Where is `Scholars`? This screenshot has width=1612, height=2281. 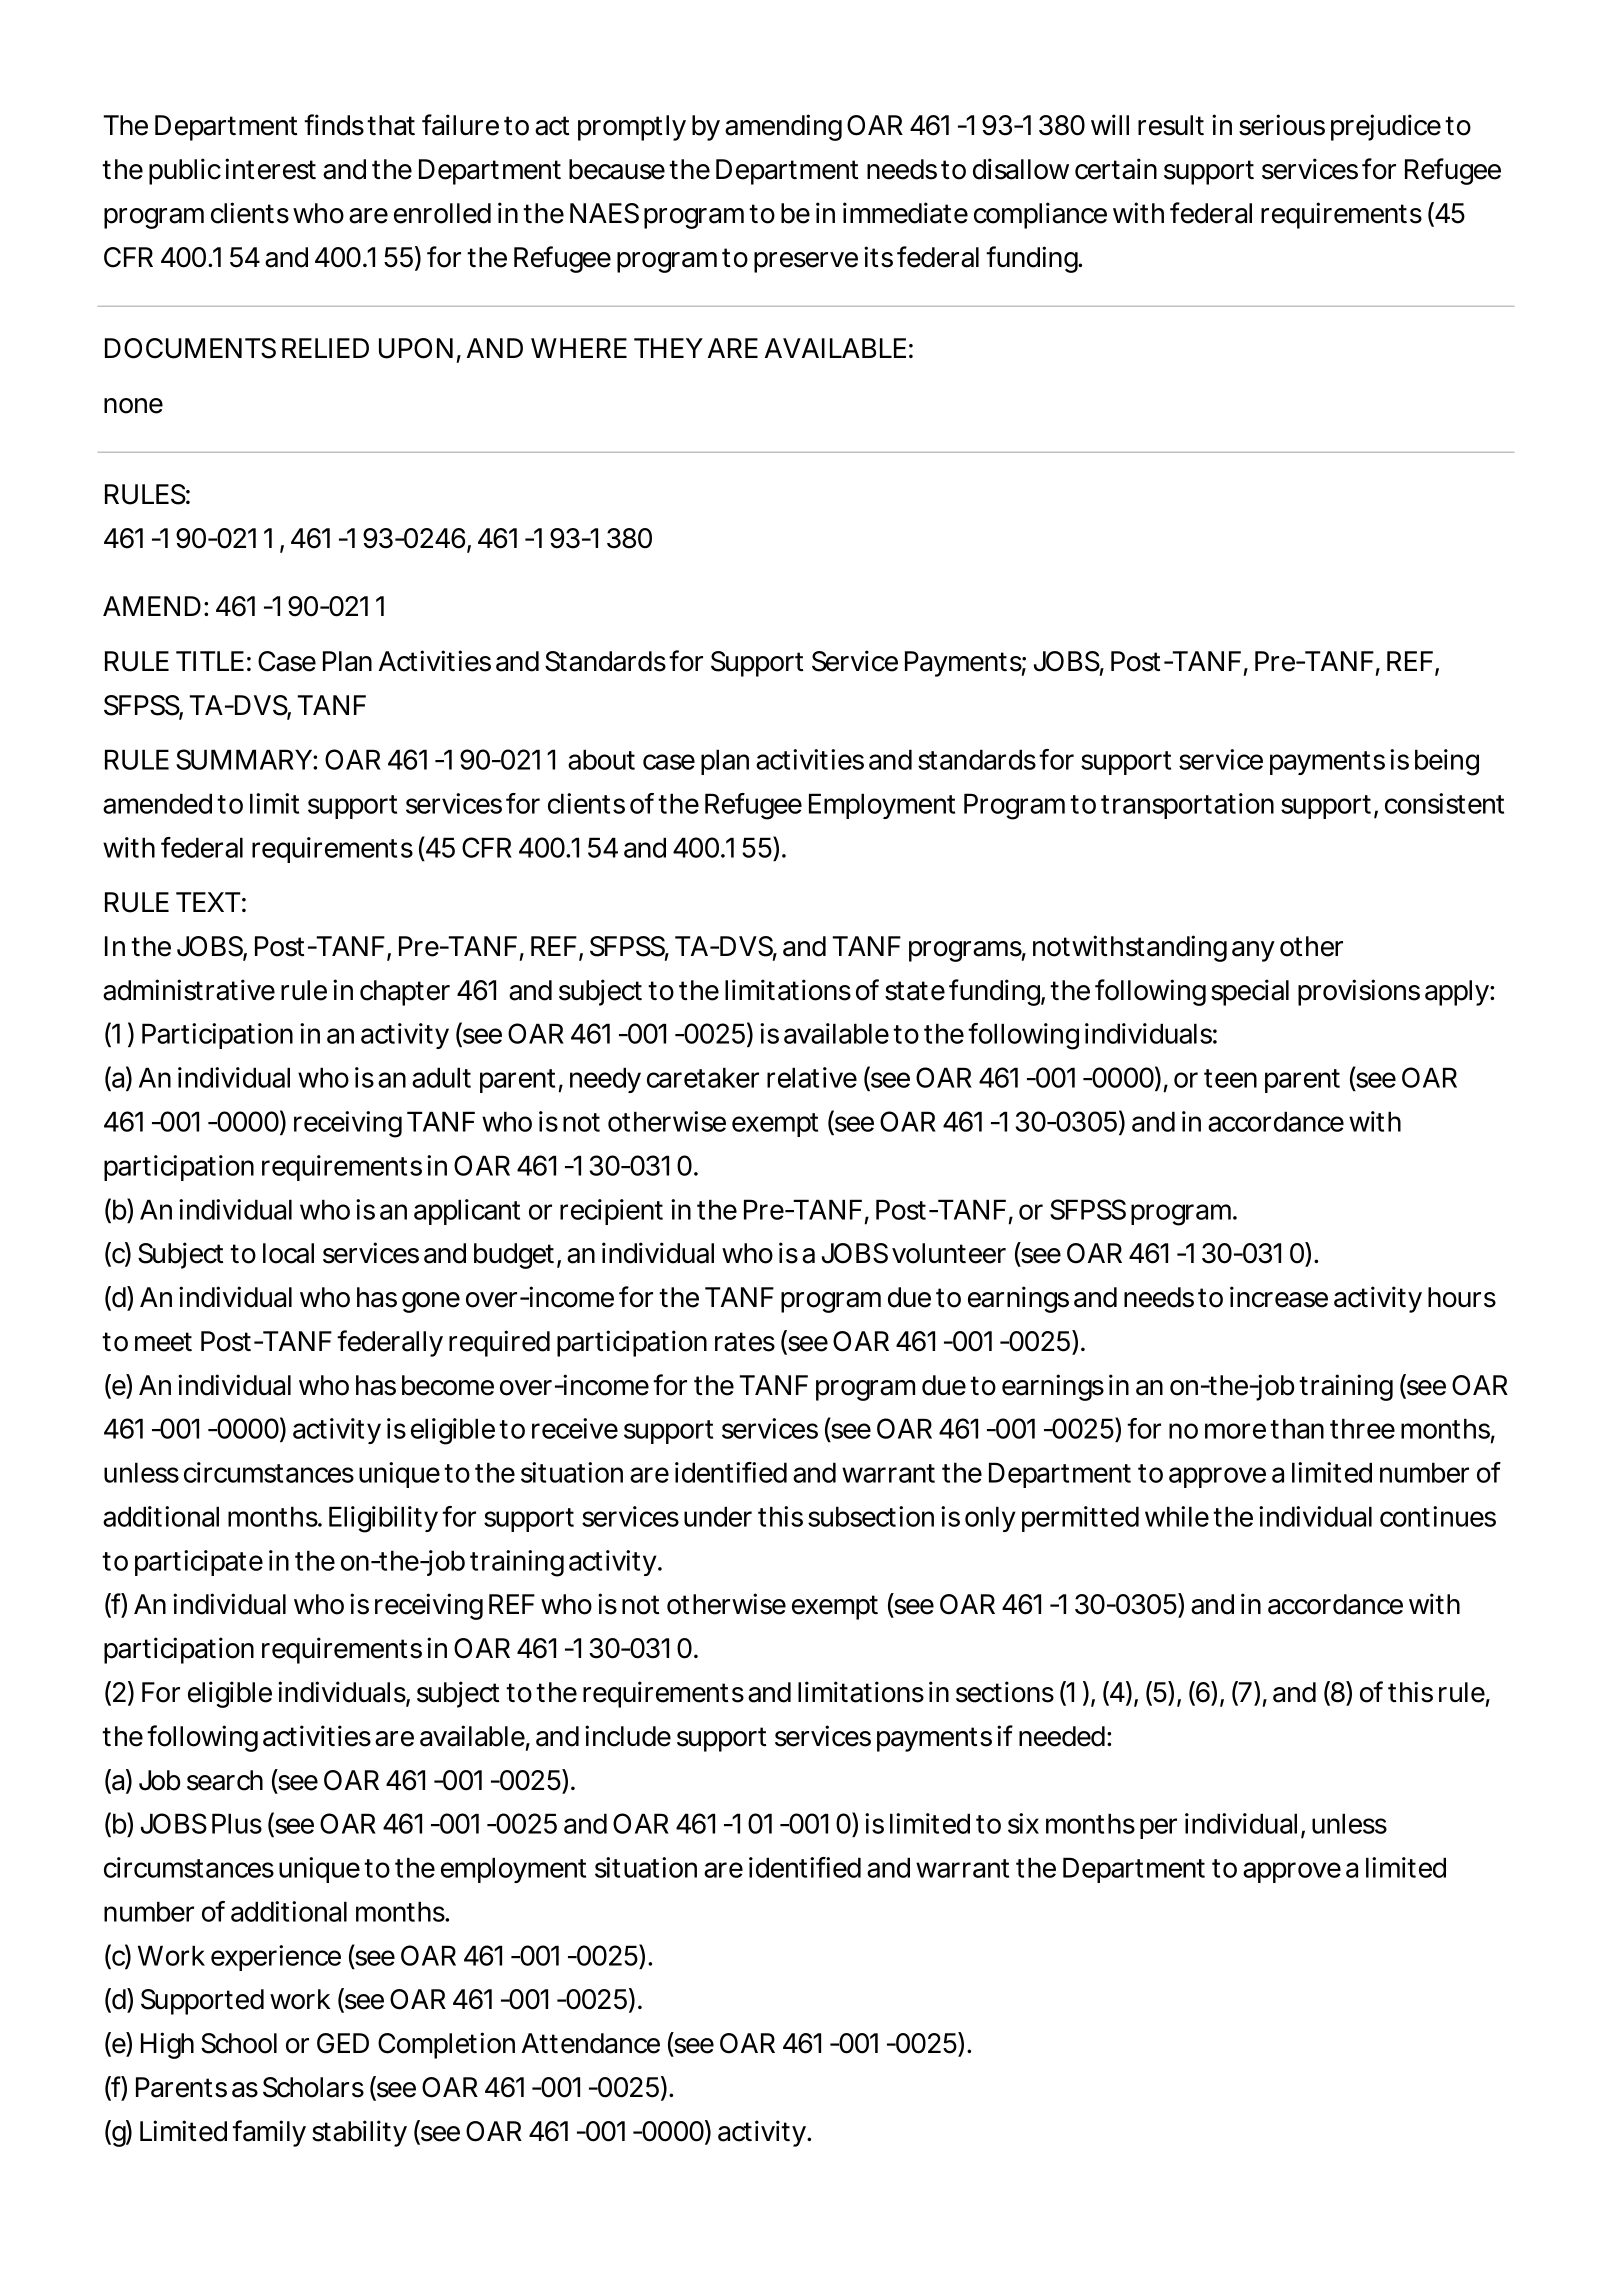 Scholars is located at coordinates (313, 2087).
